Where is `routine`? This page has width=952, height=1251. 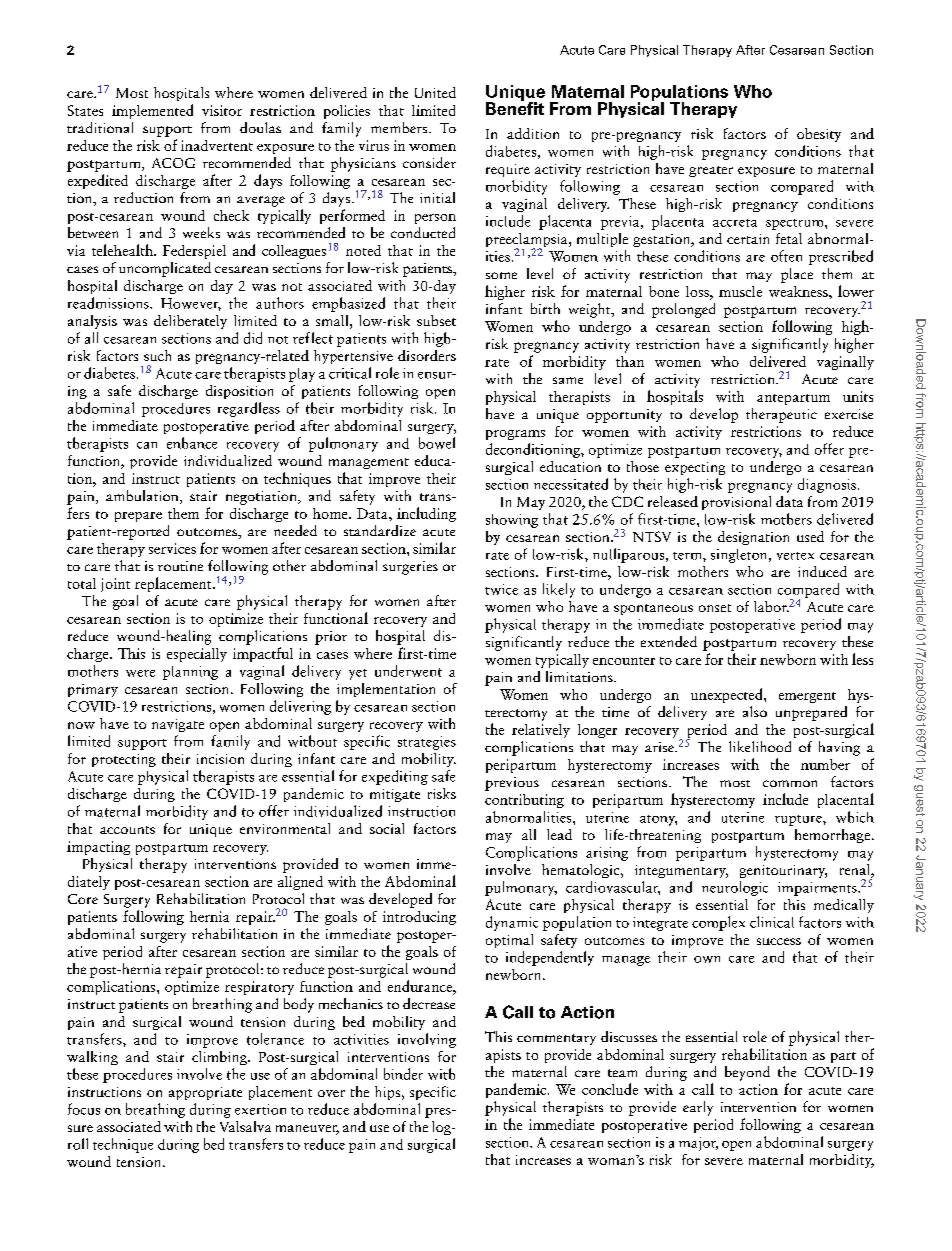
routine is located at coordinates (180, 566).
